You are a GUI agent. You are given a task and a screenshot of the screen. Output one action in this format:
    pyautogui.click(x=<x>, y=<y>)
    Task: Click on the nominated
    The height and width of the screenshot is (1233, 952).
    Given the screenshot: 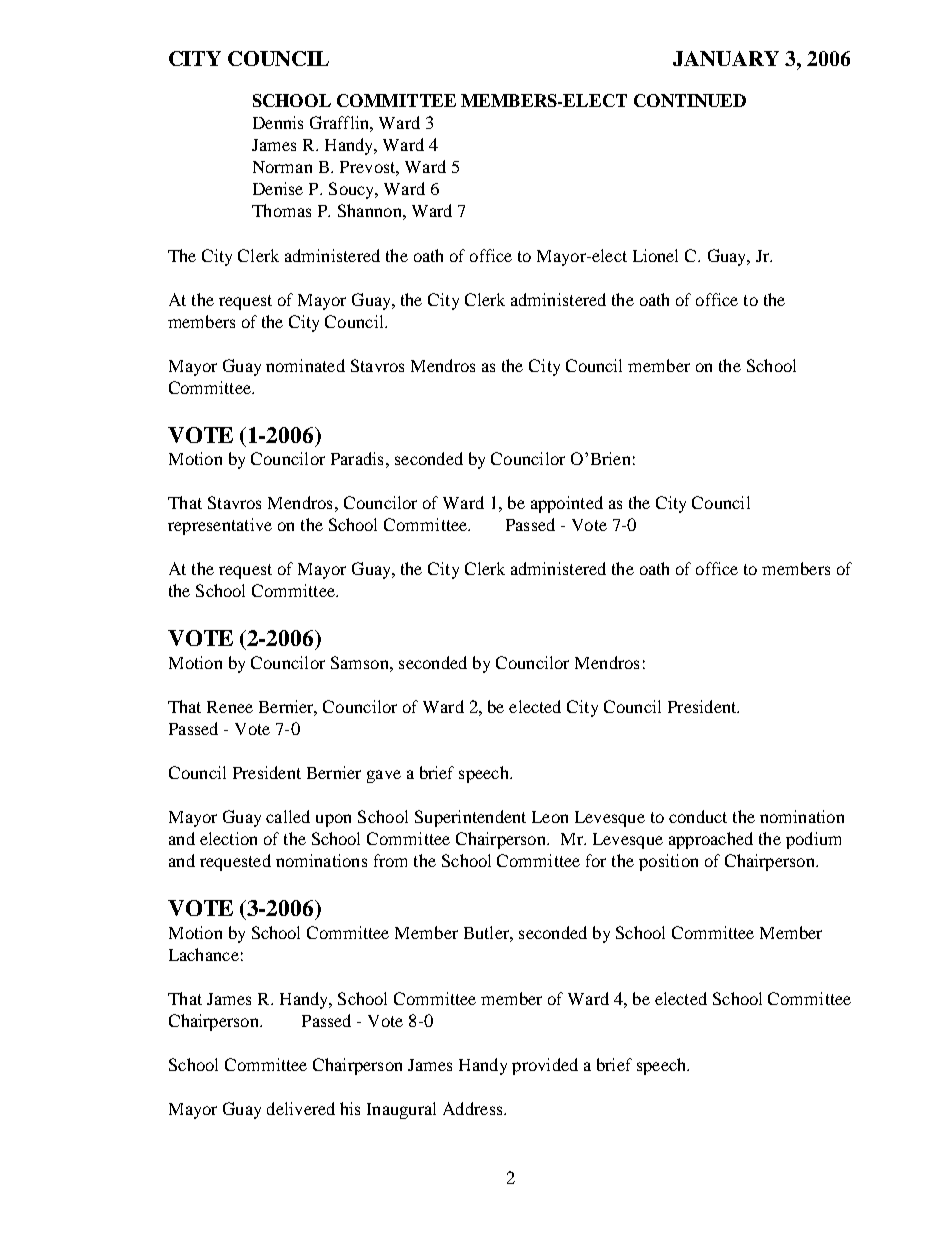 What is the action you would take?
    pyautogui.click(x=305, y=365)
